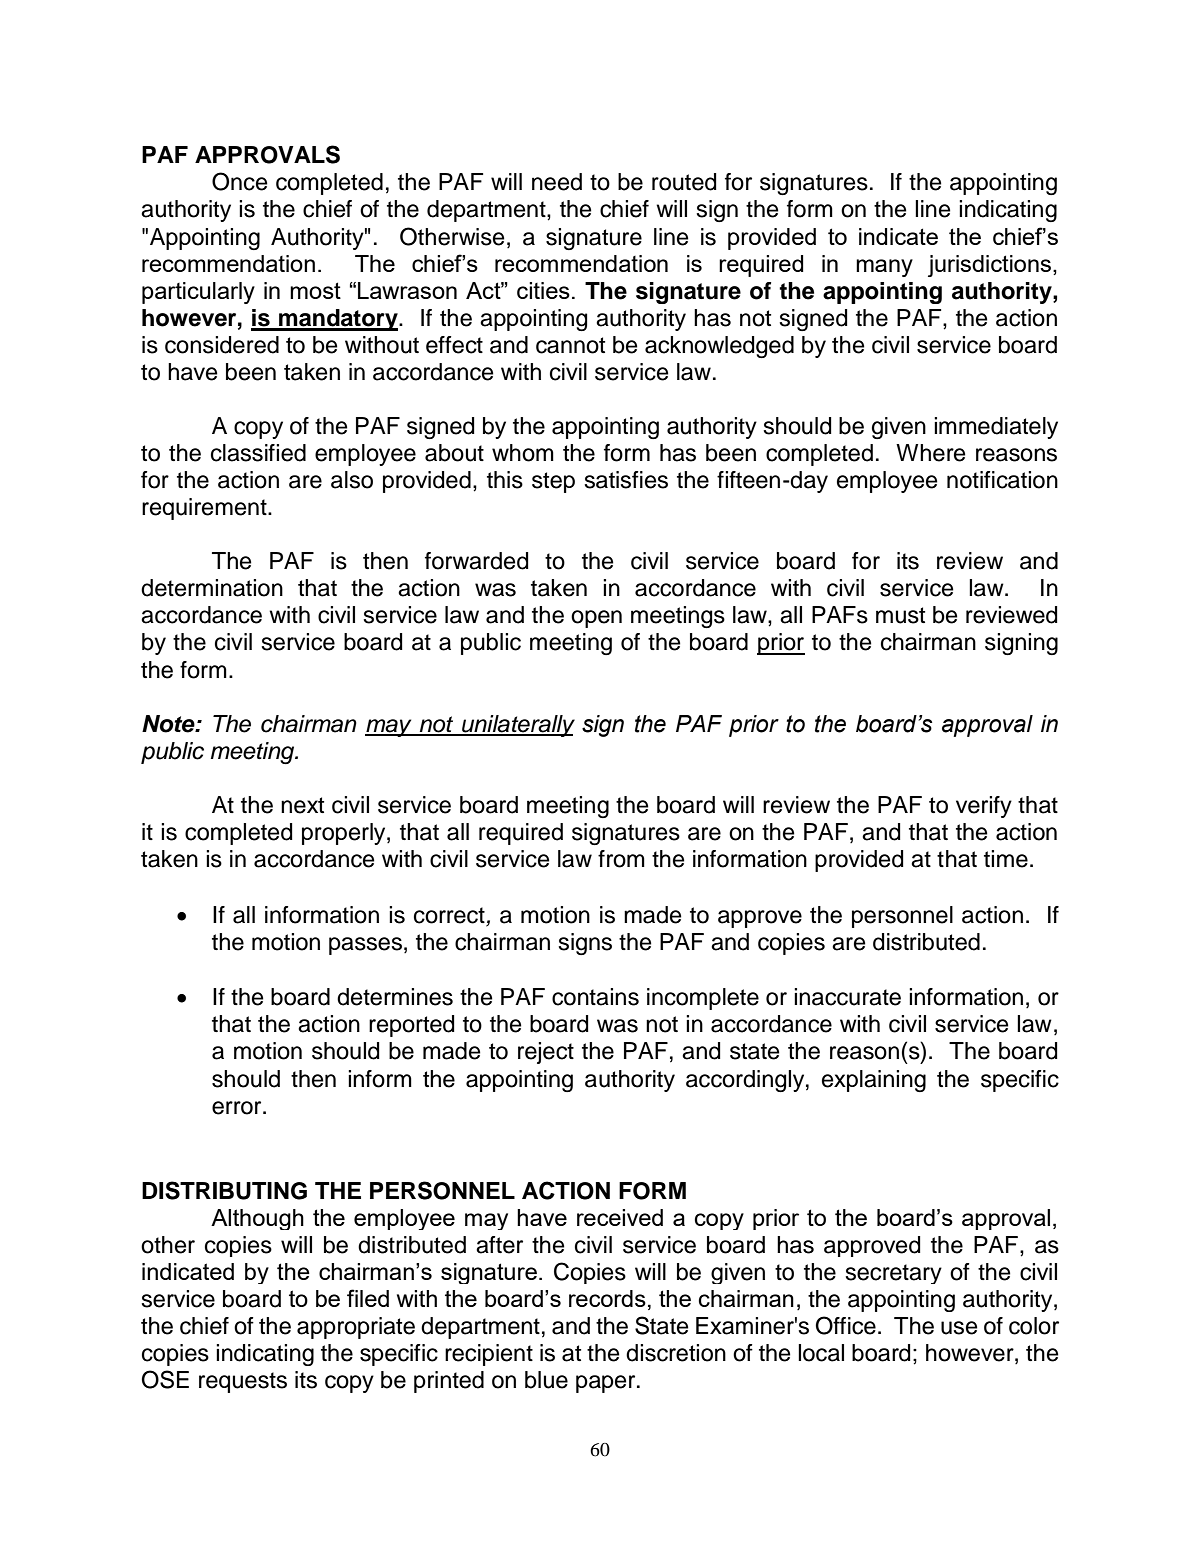 The height and width of the screenshot is (1553, 1200). I want to click on Once, so click(239, 181).
